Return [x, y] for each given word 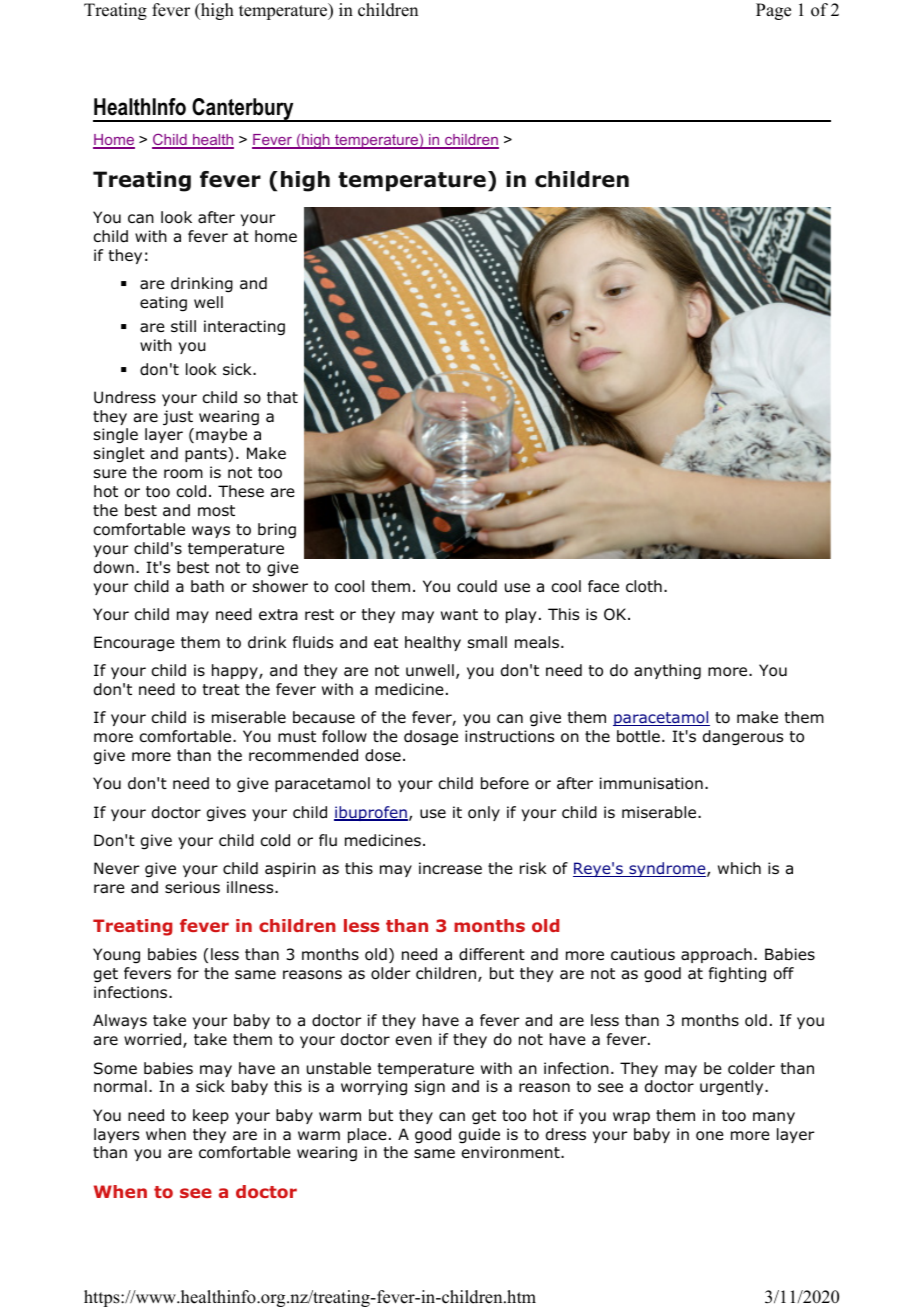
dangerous [743, 738]
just [178, 418]
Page [773, 11]
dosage [431, 738]
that [282, 397]
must [297, 737]
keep [211, 1116]
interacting [244, 328]
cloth [644, 586]
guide [479, 1136]
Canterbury [243, 110]
